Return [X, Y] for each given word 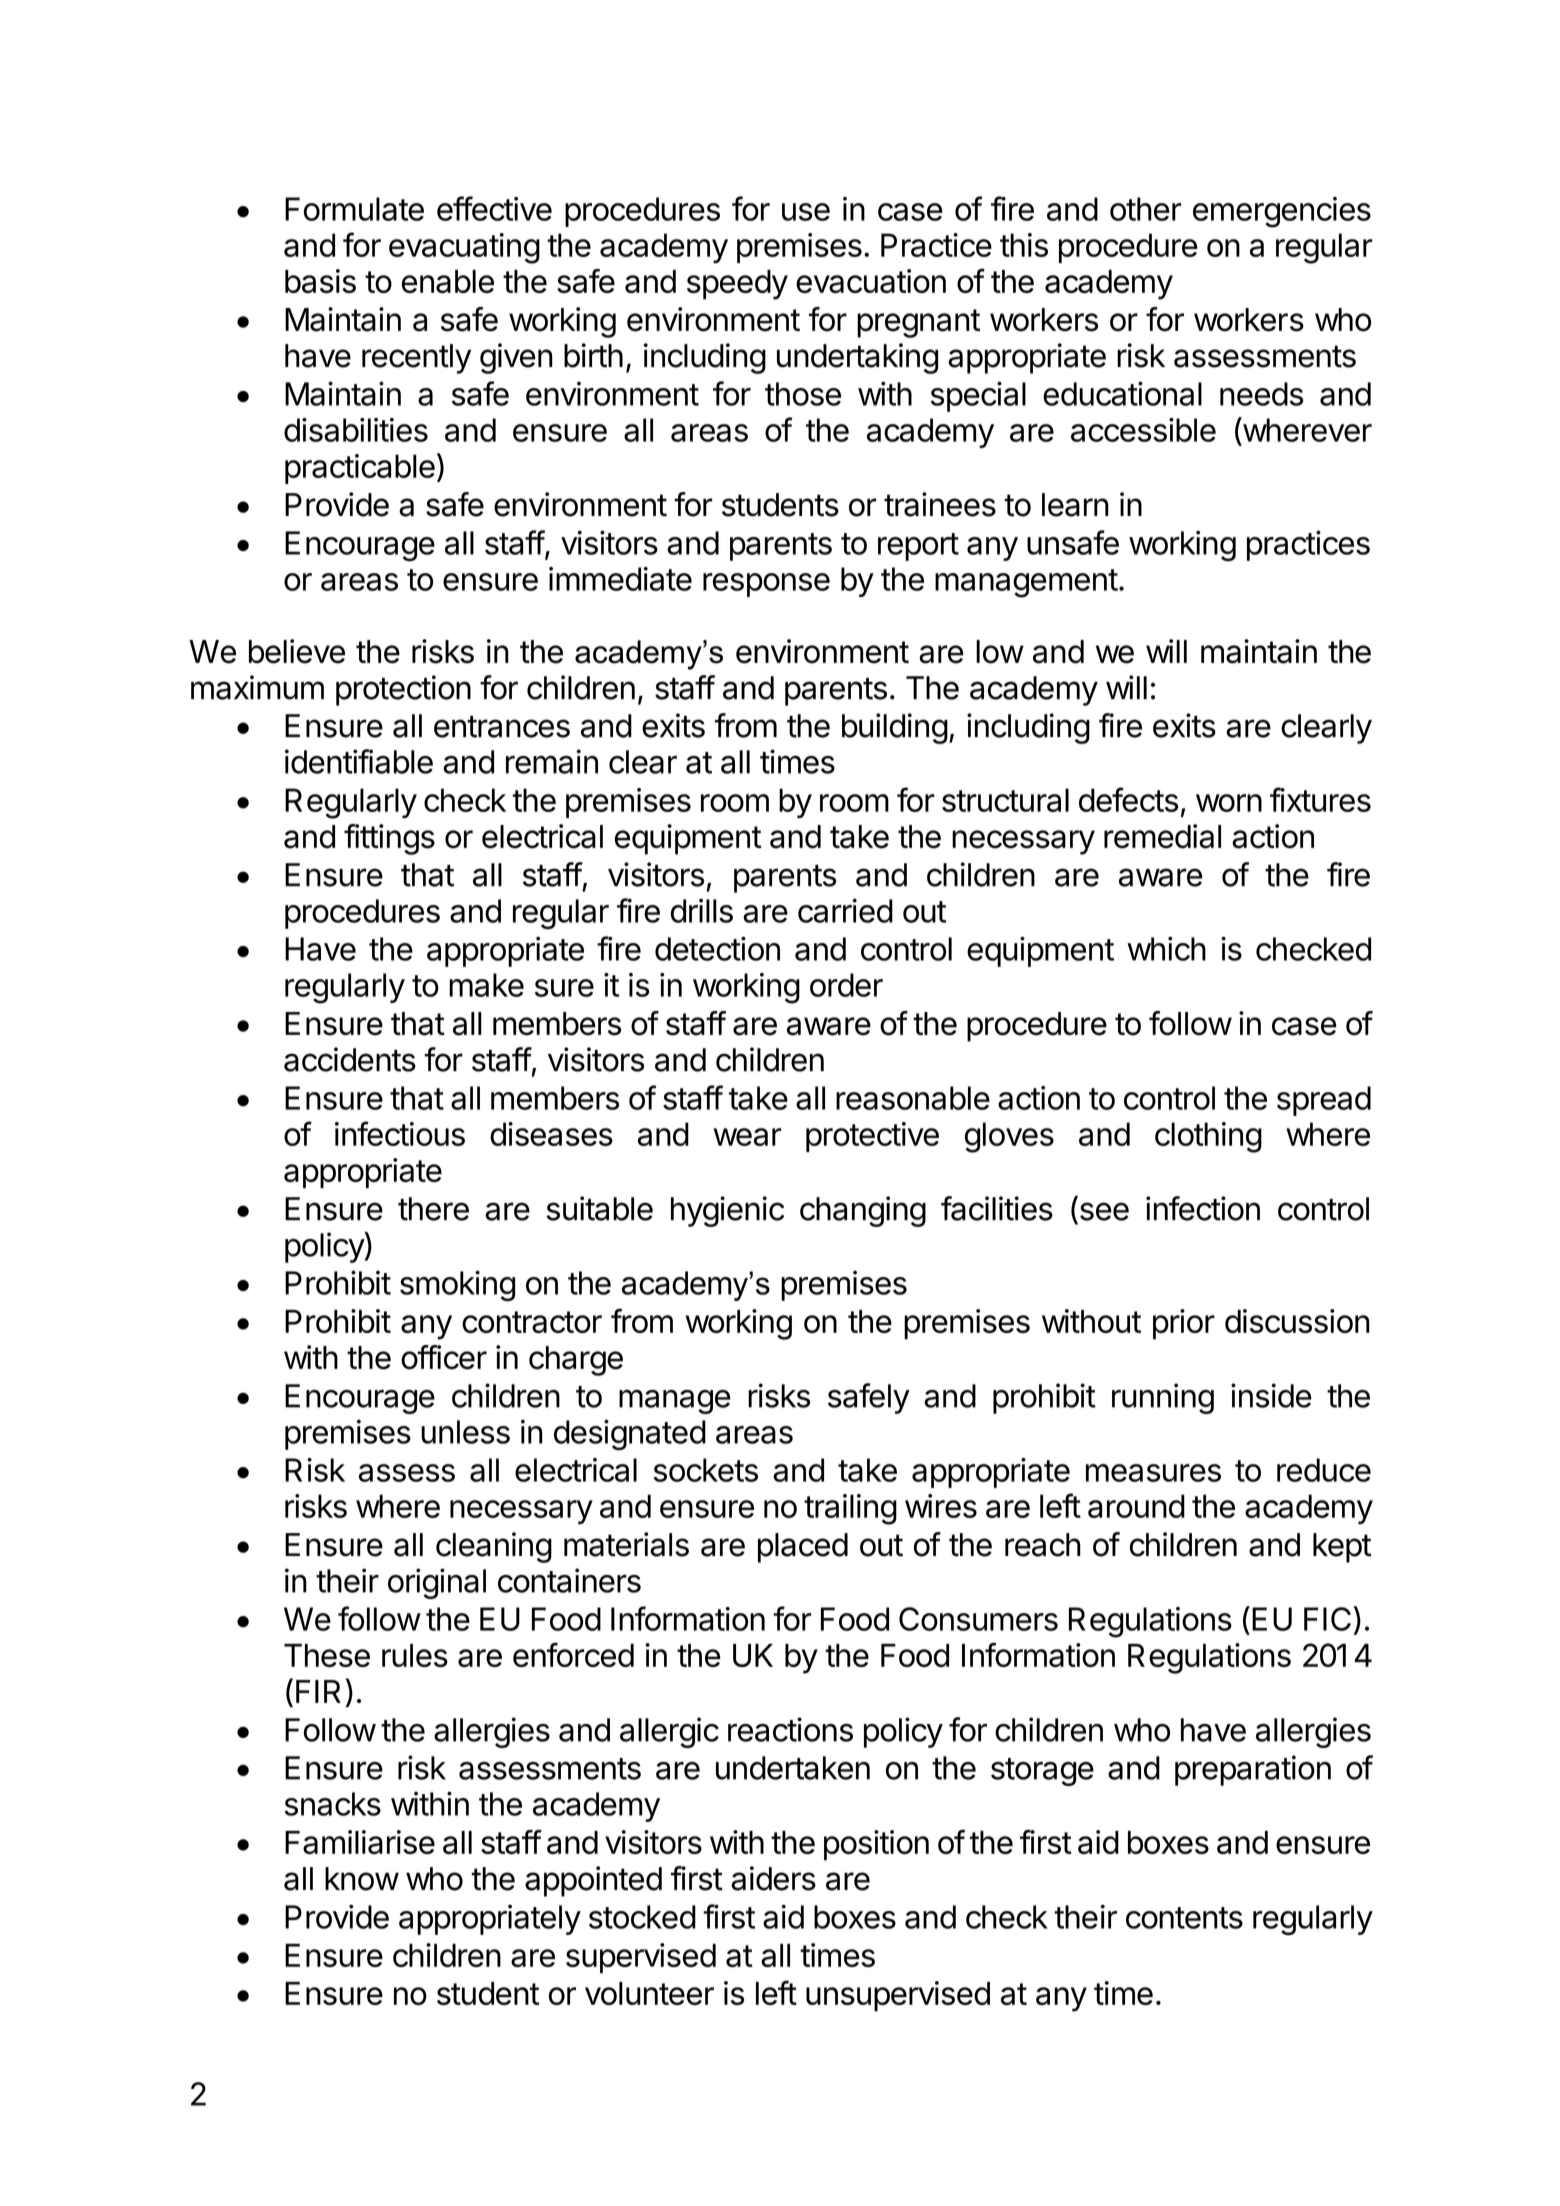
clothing [1208, 1137]
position [876, 1845]
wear [747, 1137]
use [806, 212]
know [362, 1879]
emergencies [1282, 212]
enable [448, 281]
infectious [400, 1133]
